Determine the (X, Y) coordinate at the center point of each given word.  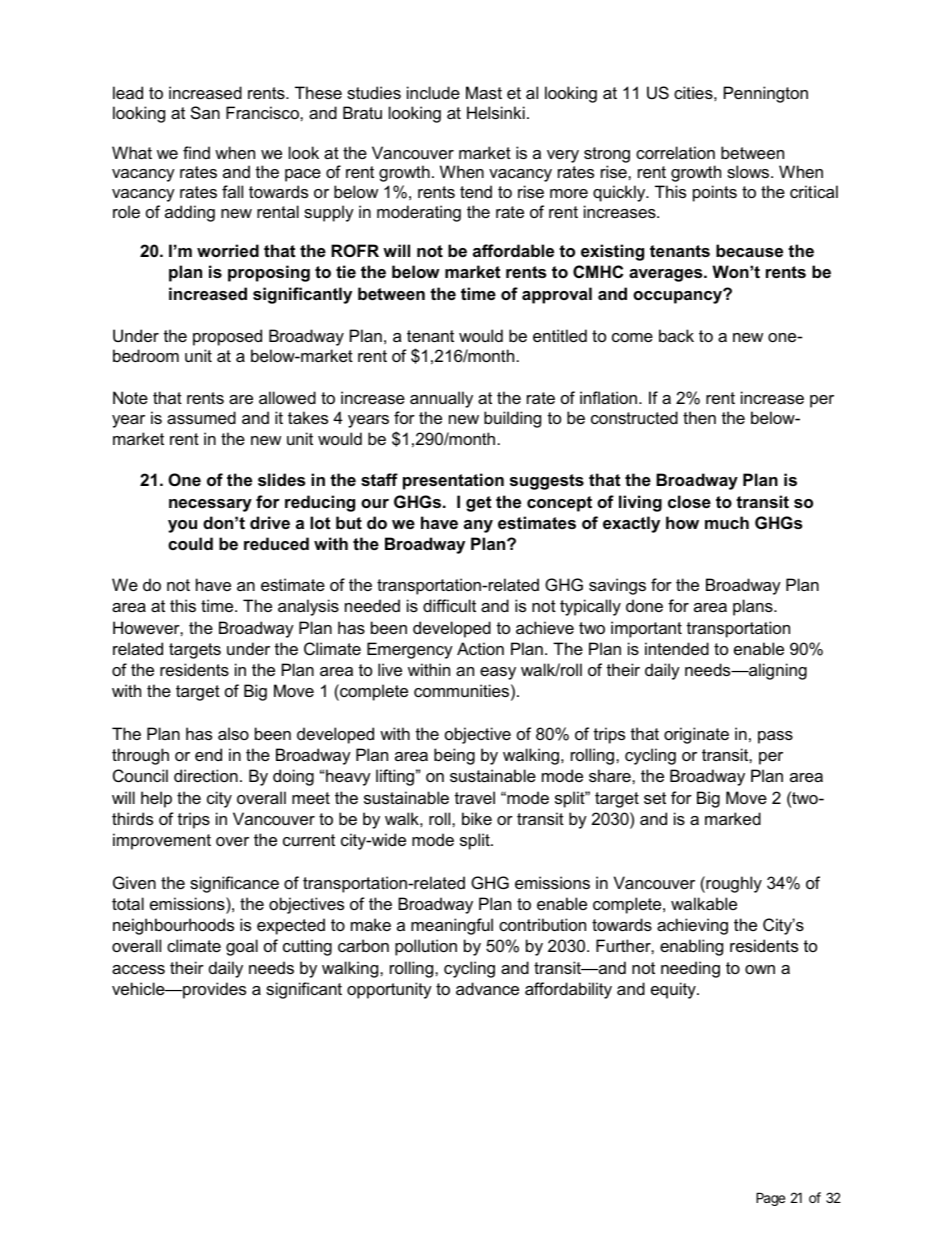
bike (477, 818)
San (205, 112)
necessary (210, 505)
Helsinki (496, 112)
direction (206, 775)
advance (487, 988)
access (138, 969)
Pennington (766, 94)
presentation (453, 481)
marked (733, 818)
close (689, 501)
